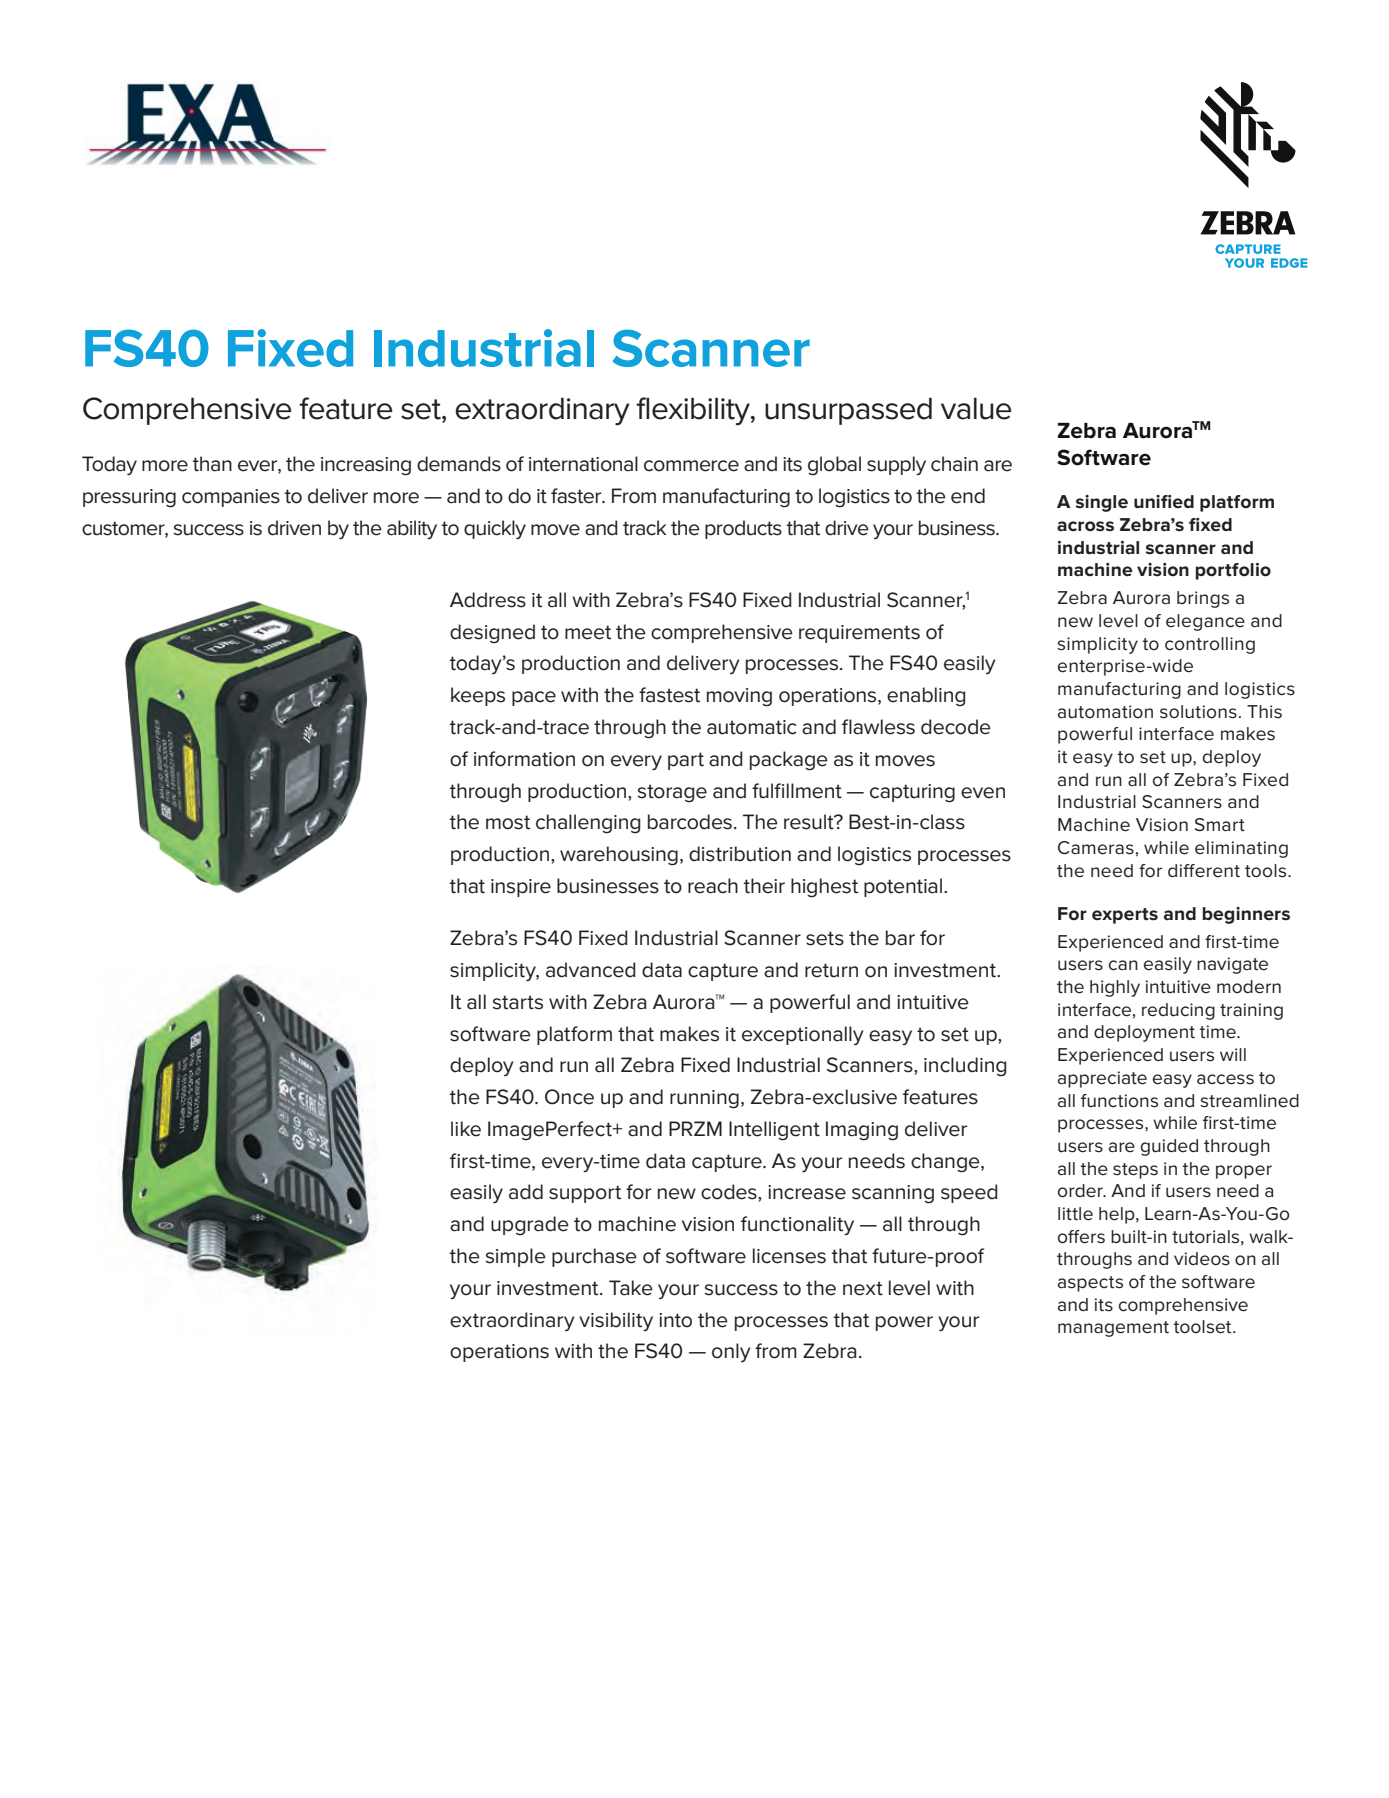 This image has width=1389, height=1798. I want to click on like, so click(466, 1129).
